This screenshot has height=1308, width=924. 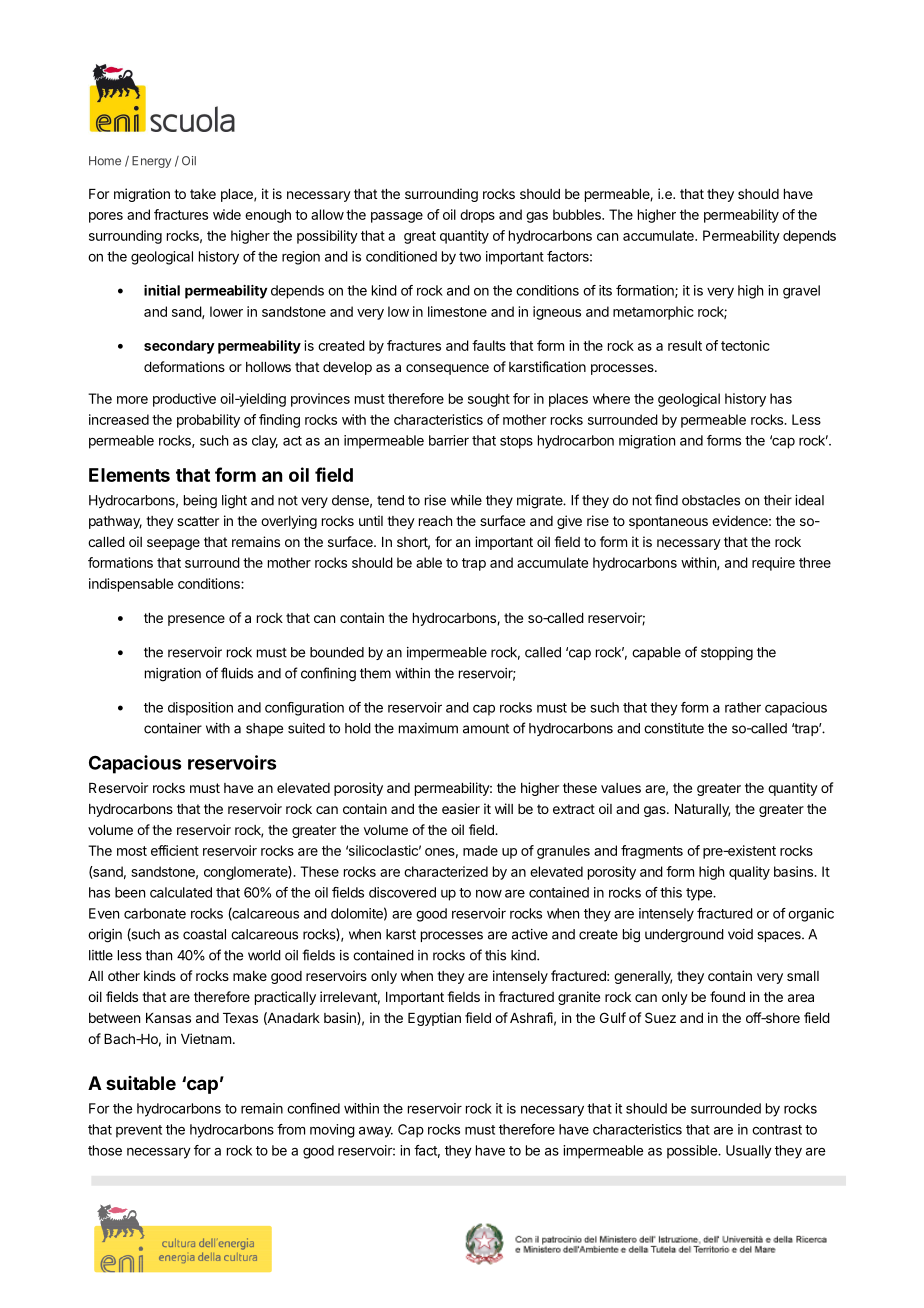 I want to click on drops, so click(x=477, y=216).
